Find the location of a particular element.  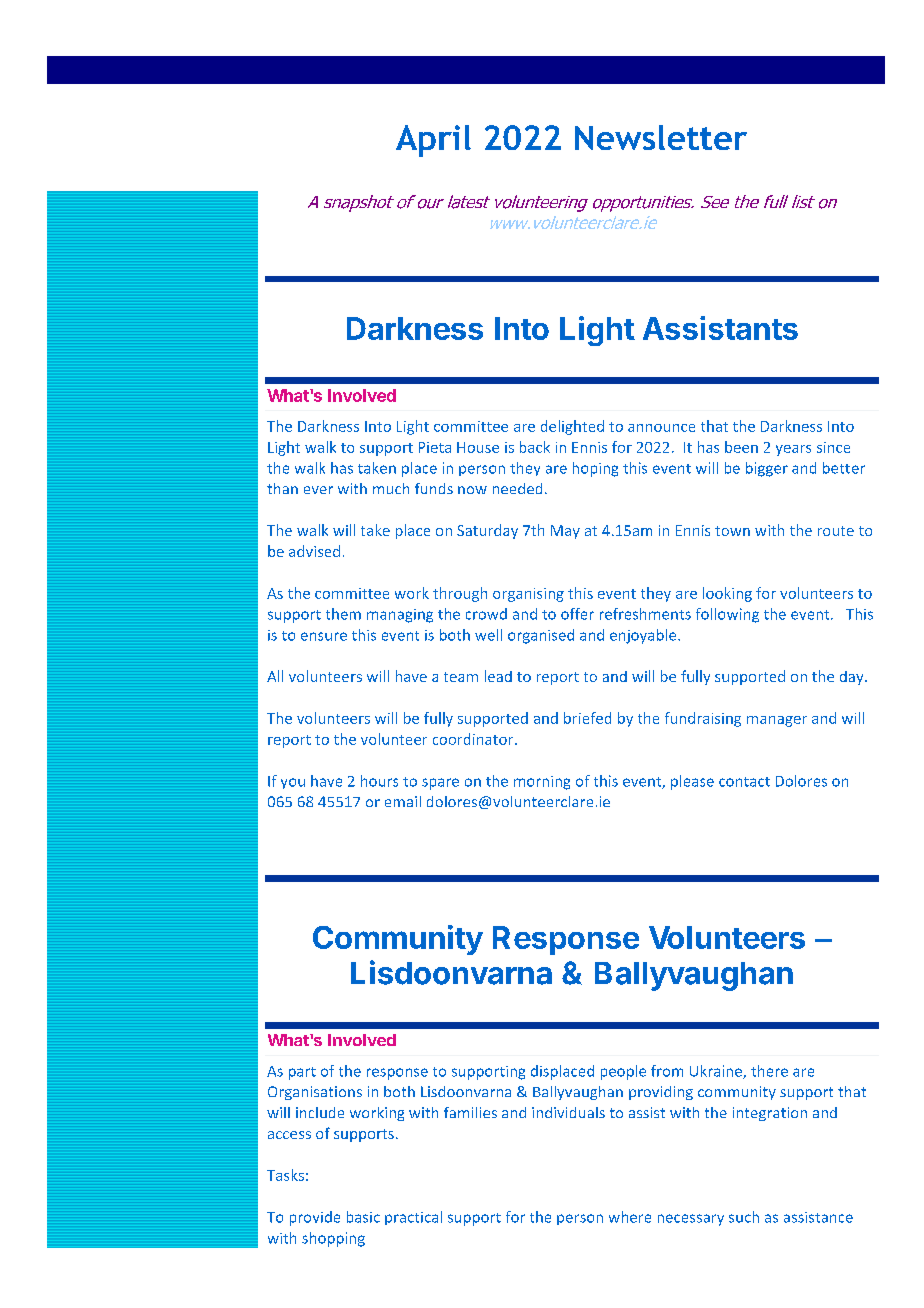

ensure is located at coordinates (324, 636).
